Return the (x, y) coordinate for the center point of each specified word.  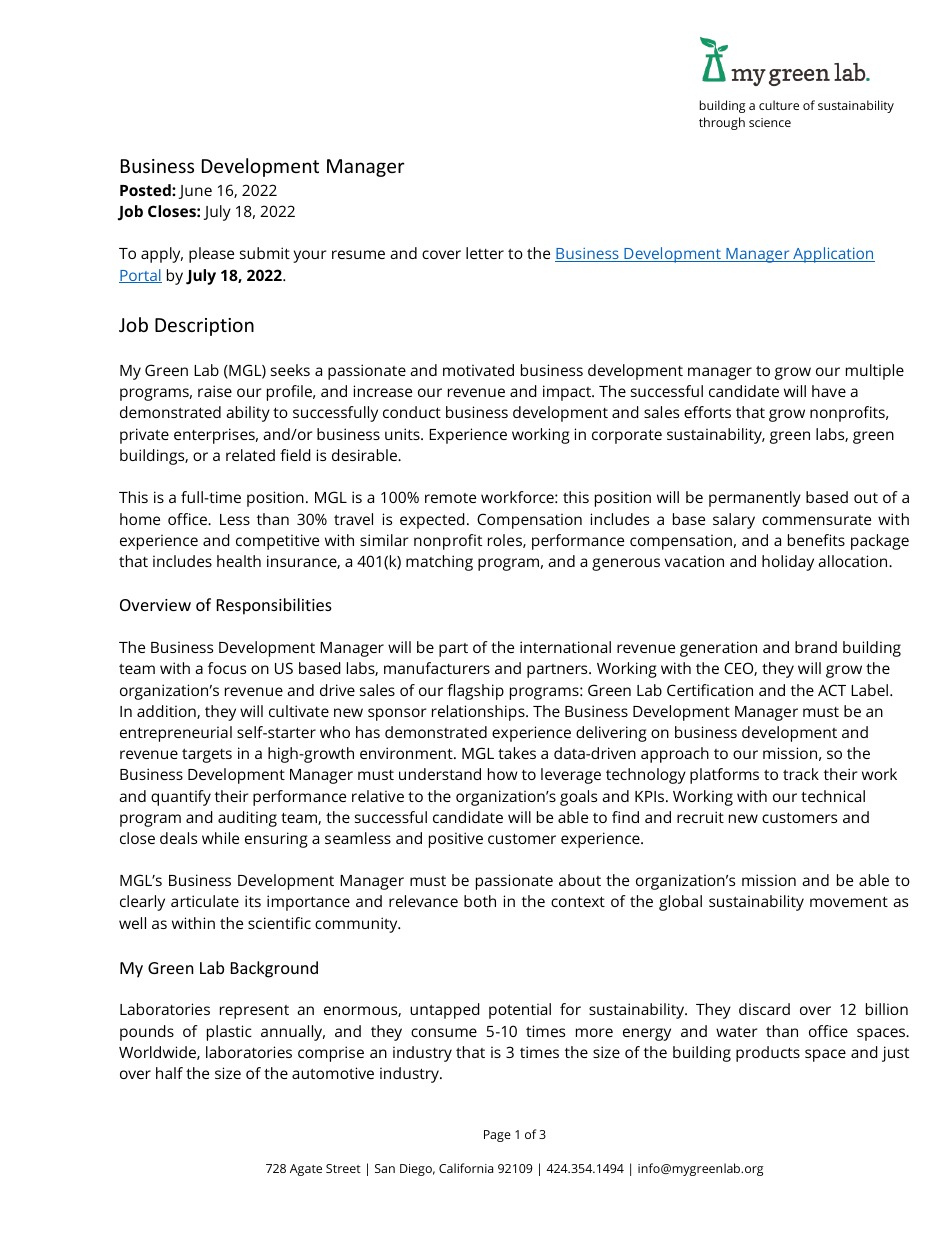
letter (485, 253)
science (770, 122)
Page (497, 1136)
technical (833, 796)
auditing (247, 819)
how (503, 774)
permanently (755, 499)
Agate (306, 1170)
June (195, 192)
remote (450, 498)
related (250, 455)
